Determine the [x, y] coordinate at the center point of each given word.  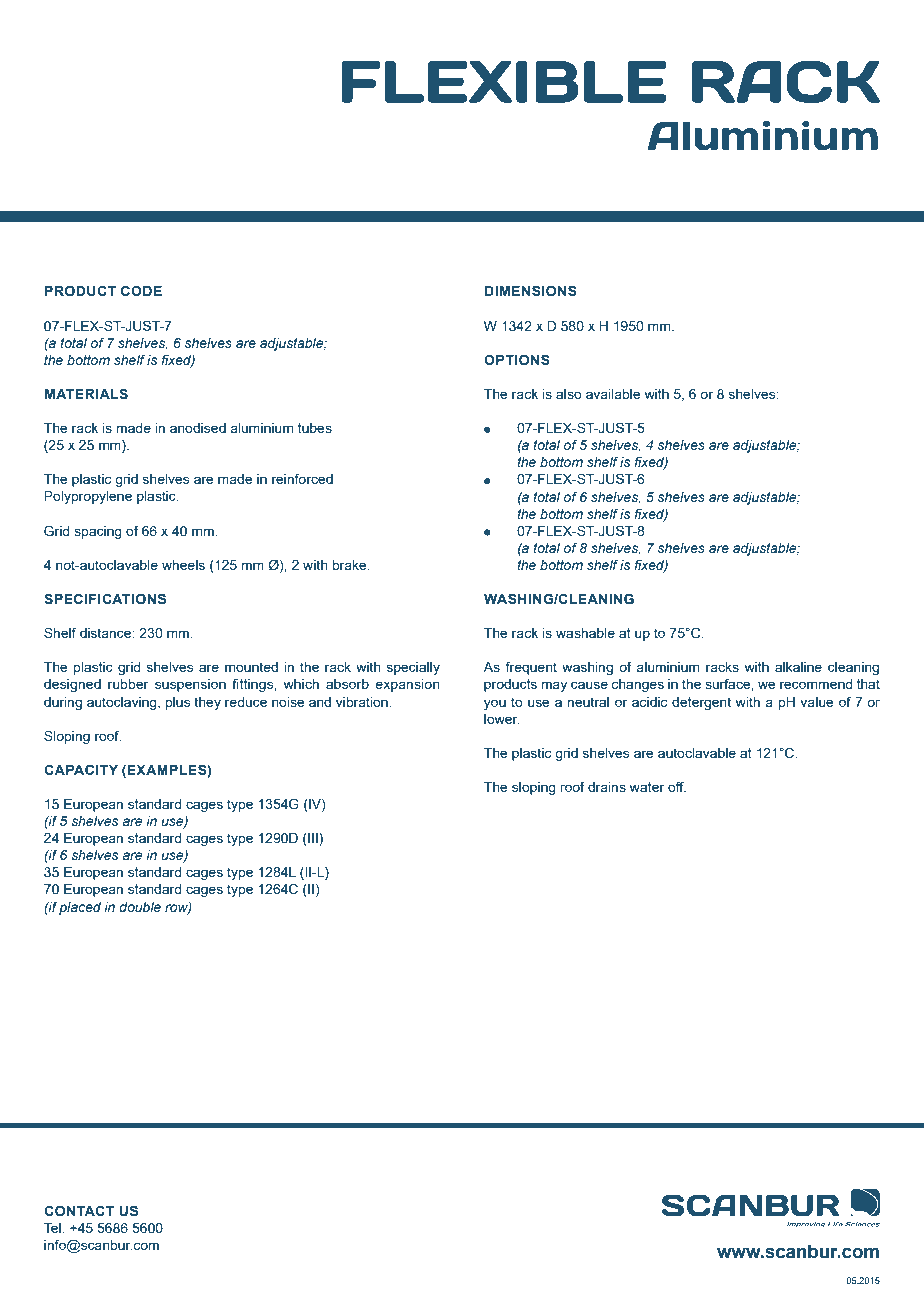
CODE [141, 290]
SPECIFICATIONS [105, 598]
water [647, 787]
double [140, 907]
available [613, 394]
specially [413, 668]
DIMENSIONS [531, 290]
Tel [52, 1228]
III [313, 839]
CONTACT [79, 1210]
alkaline [798, 667]
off [677, 786]
